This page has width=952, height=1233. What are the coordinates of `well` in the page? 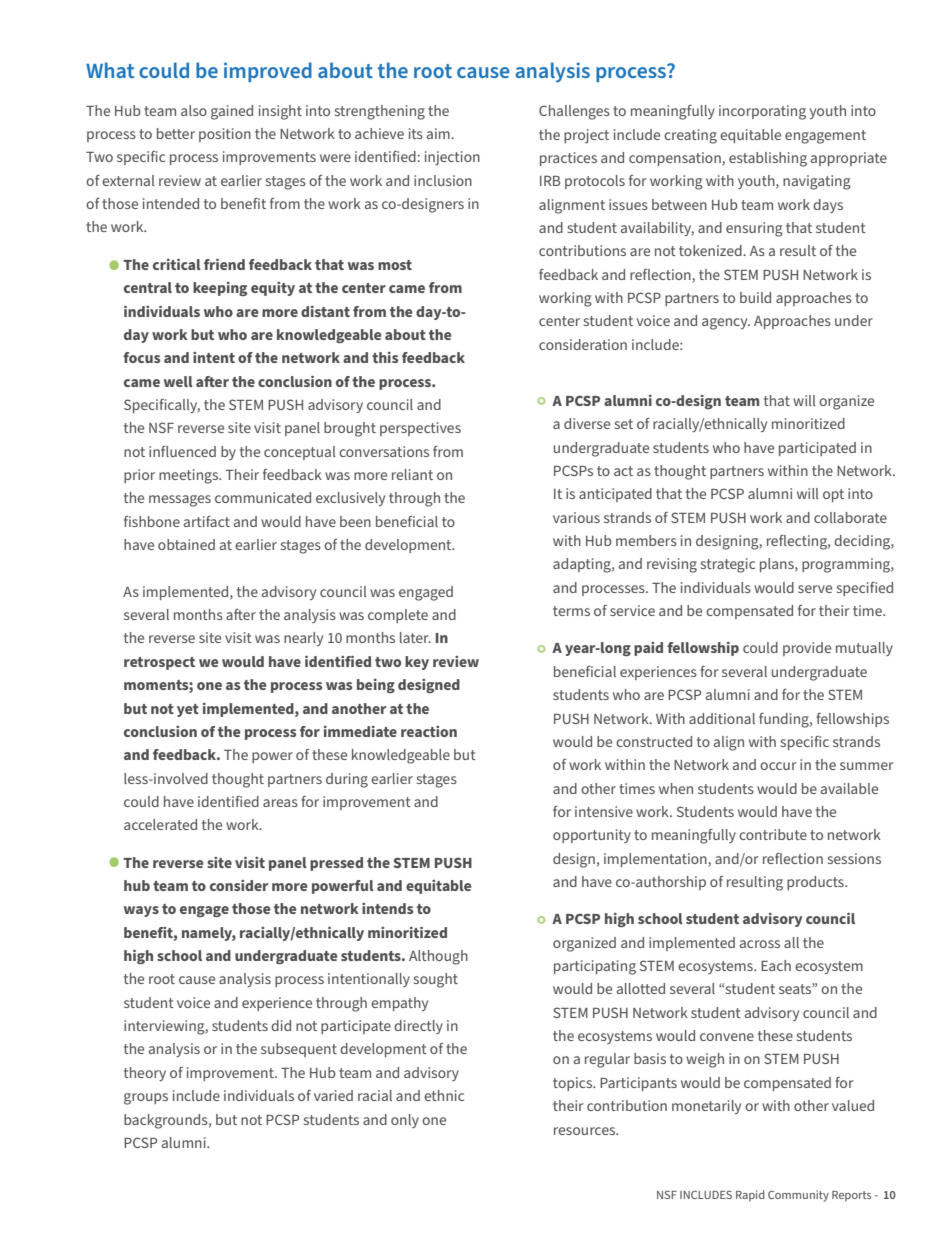 It's located at (178, 381).
